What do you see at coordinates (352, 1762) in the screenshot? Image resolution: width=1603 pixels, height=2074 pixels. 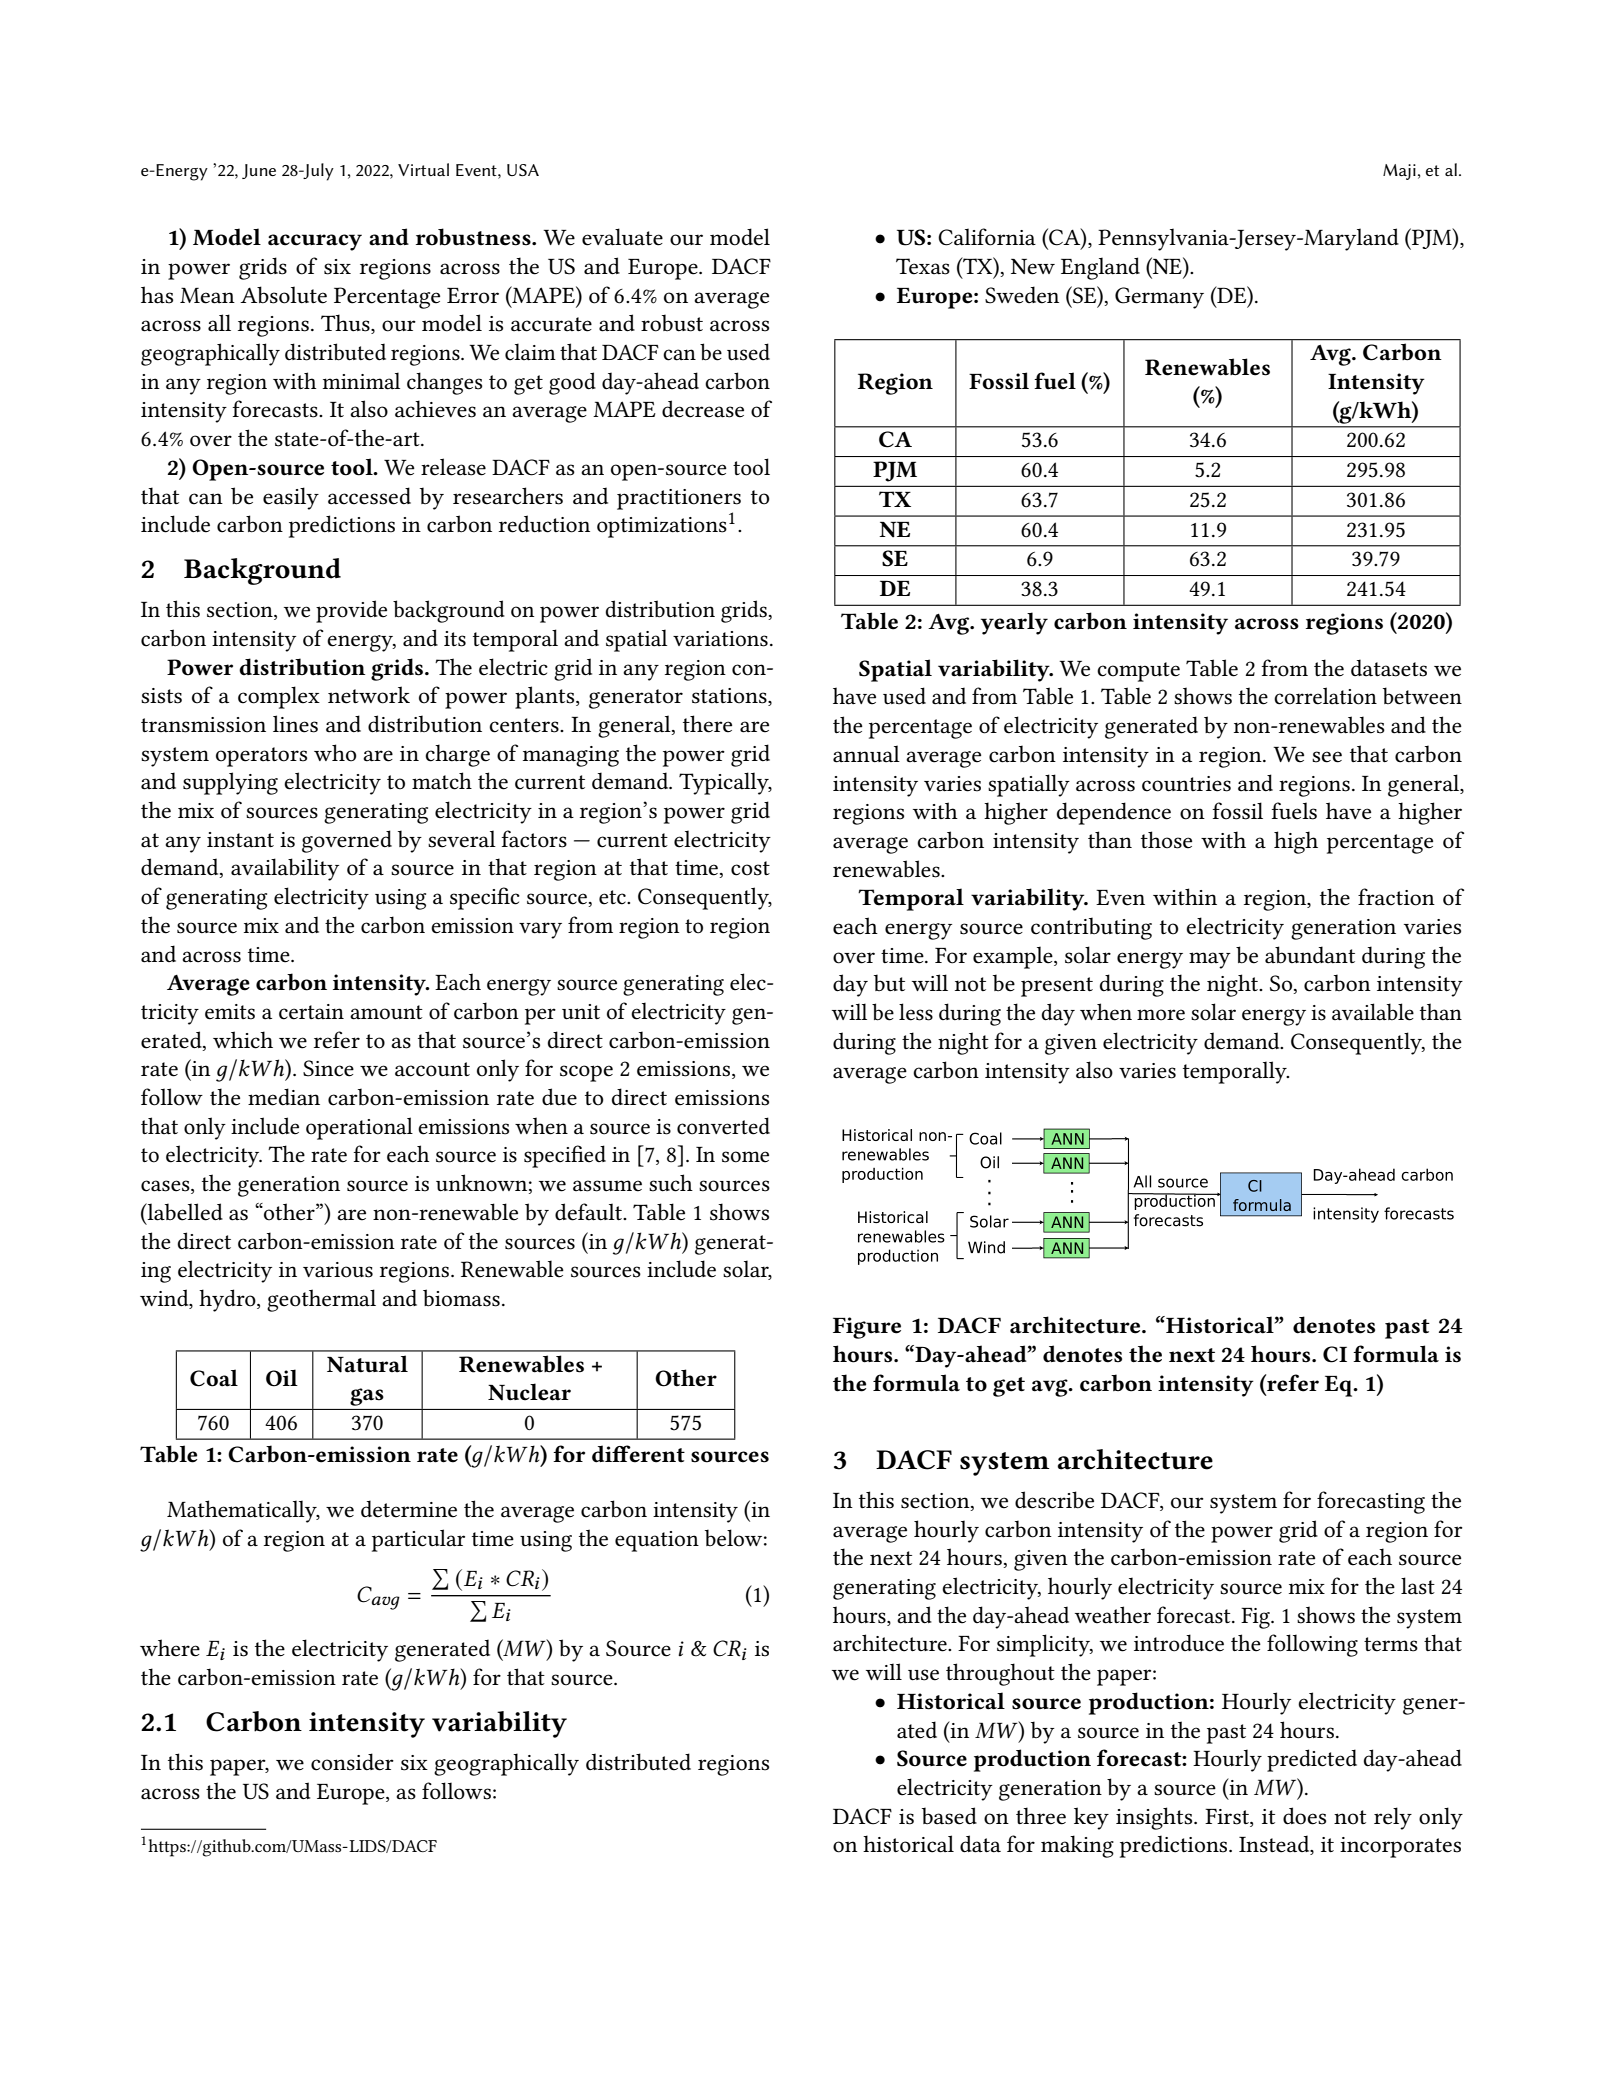 I see `consider` at bounding box center [352, 1762].
